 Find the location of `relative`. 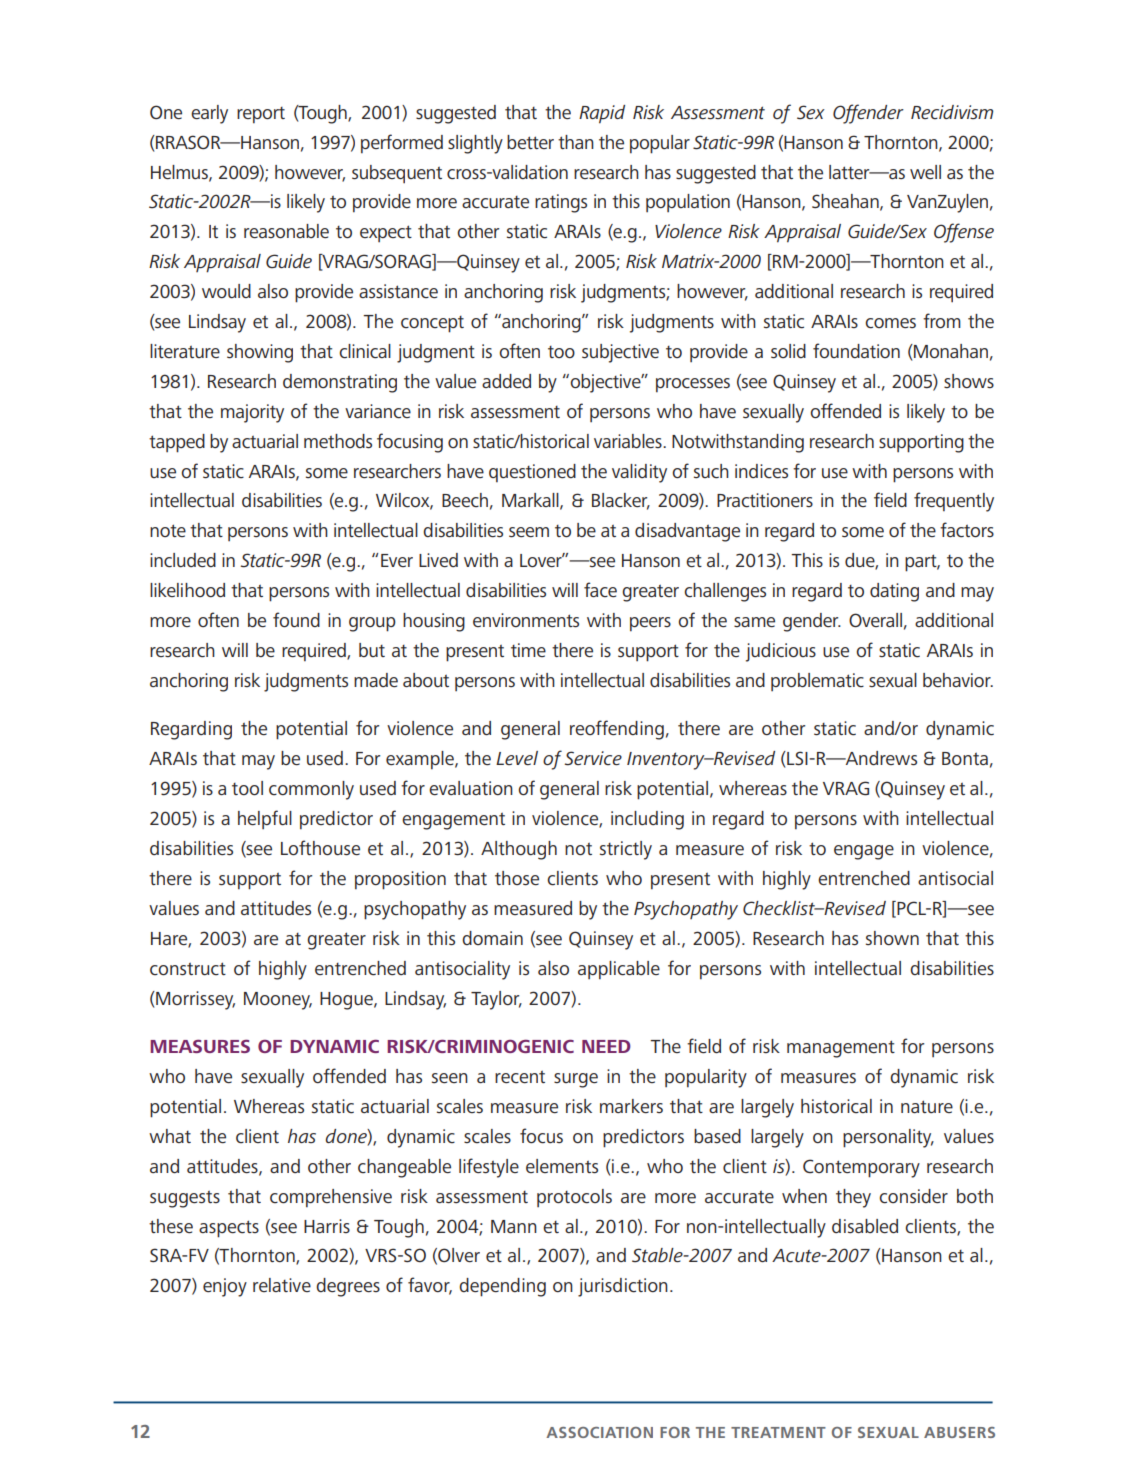

relative is located at coordinates (282, 1285).
